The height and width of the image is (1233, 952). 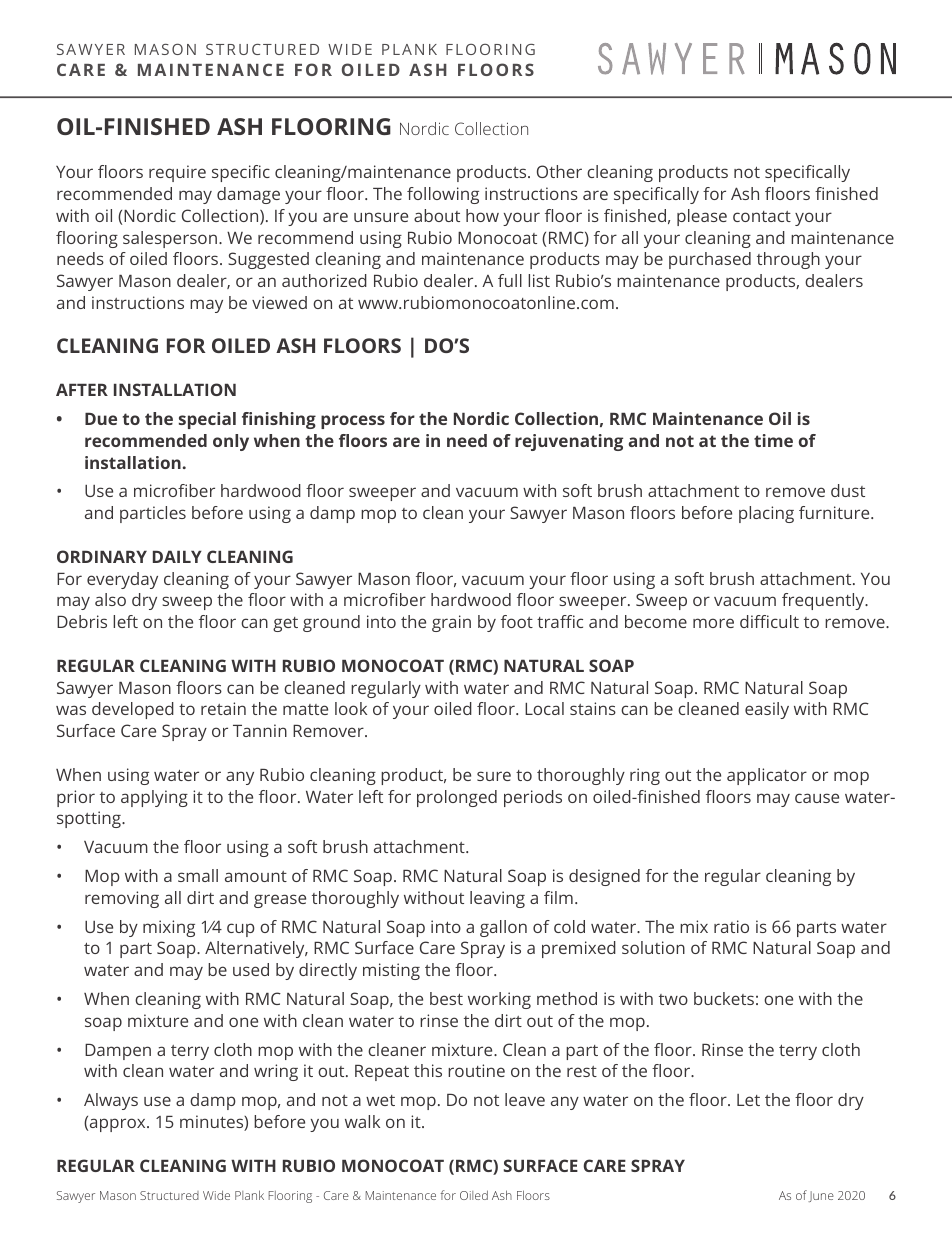 I want to click on grain, so click(x=451, y=623).
